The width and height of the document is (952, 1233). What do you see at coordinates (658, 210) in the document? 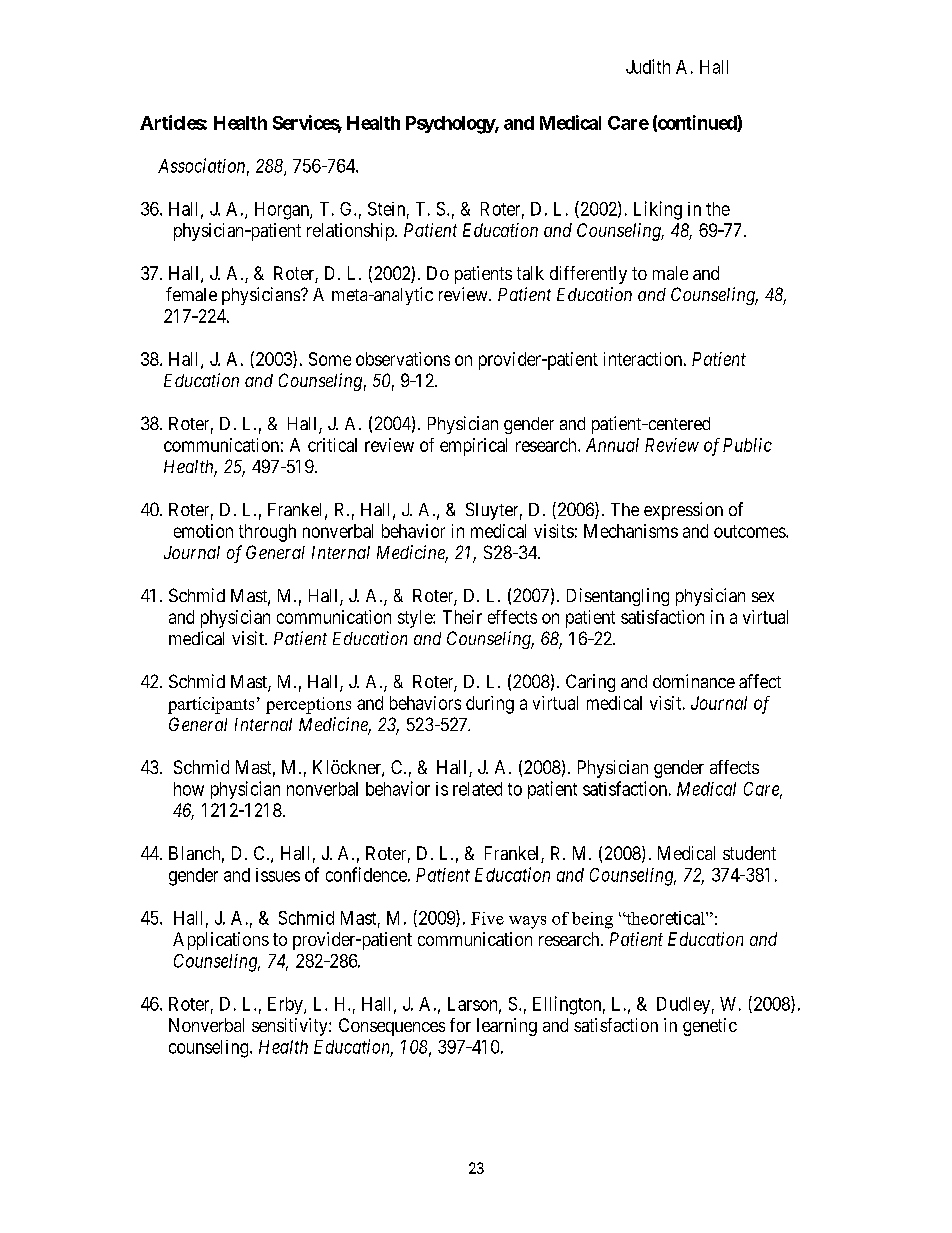
I see `Liking` at bounding box center [658, 210].
